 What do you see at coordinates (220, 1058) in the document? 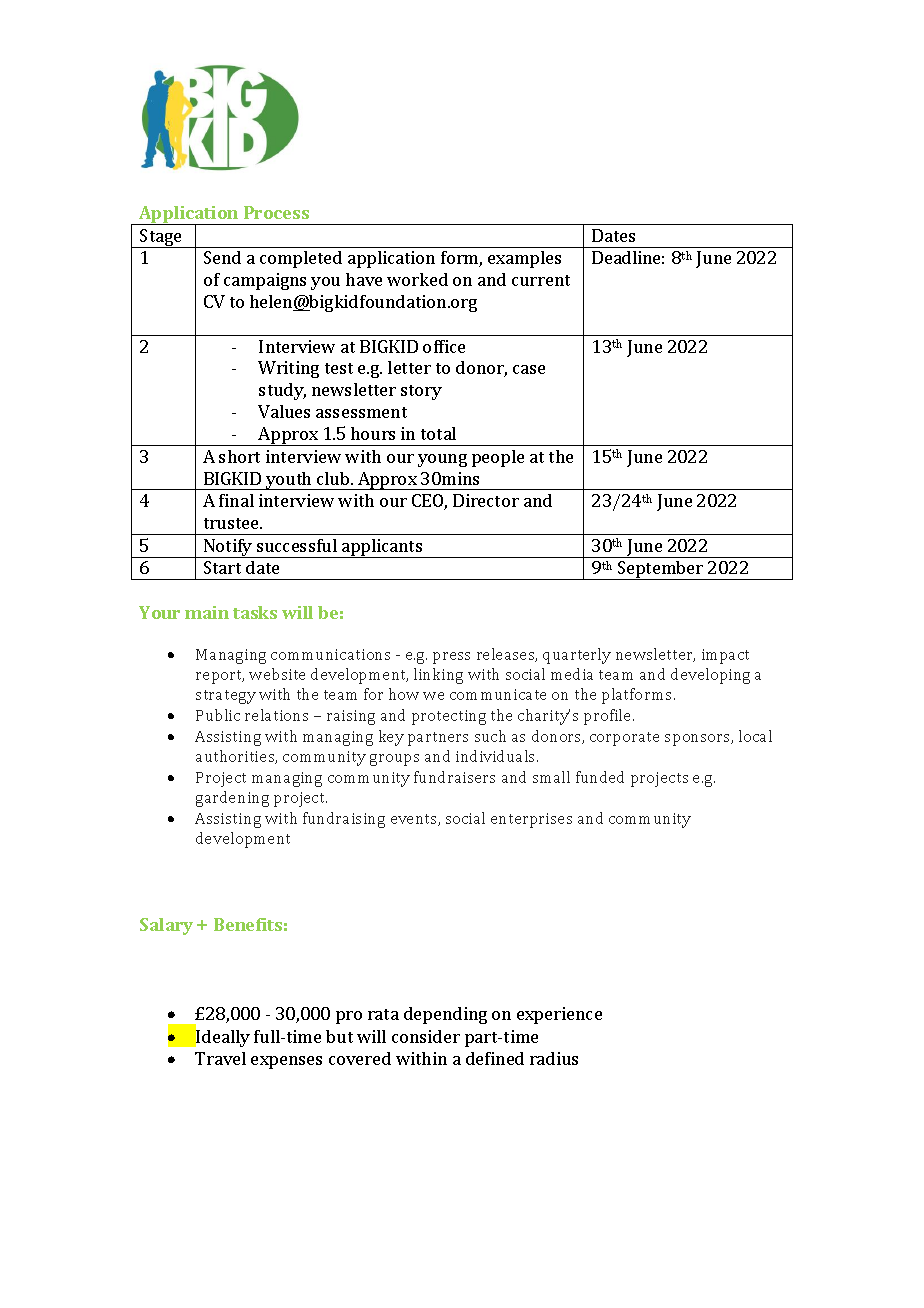
I see `Travel` at bounding box center [220, 1058].
